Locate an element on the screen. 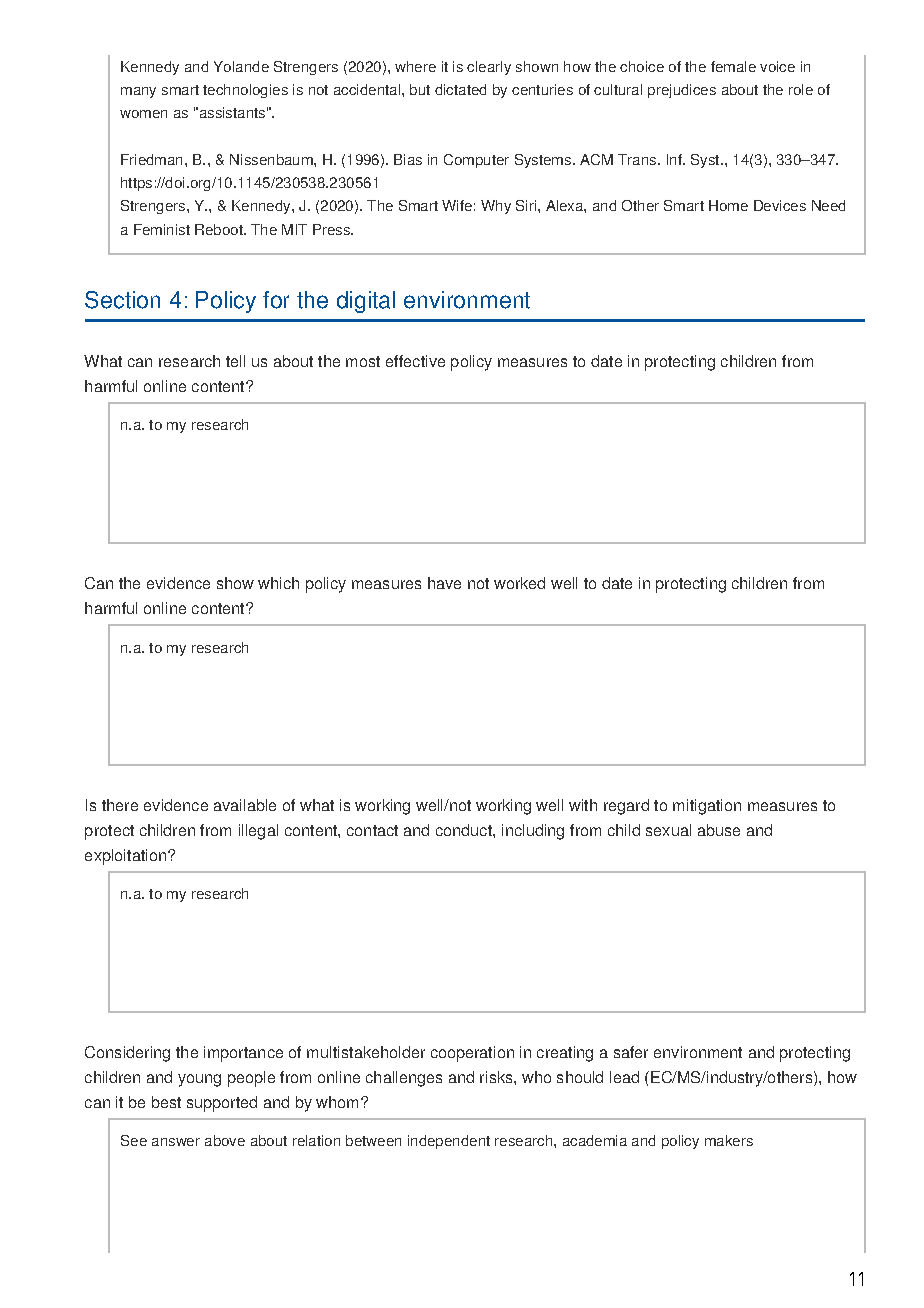 This screenshot has height=1308, width=924. tell is located at coordinates (235, 361).
